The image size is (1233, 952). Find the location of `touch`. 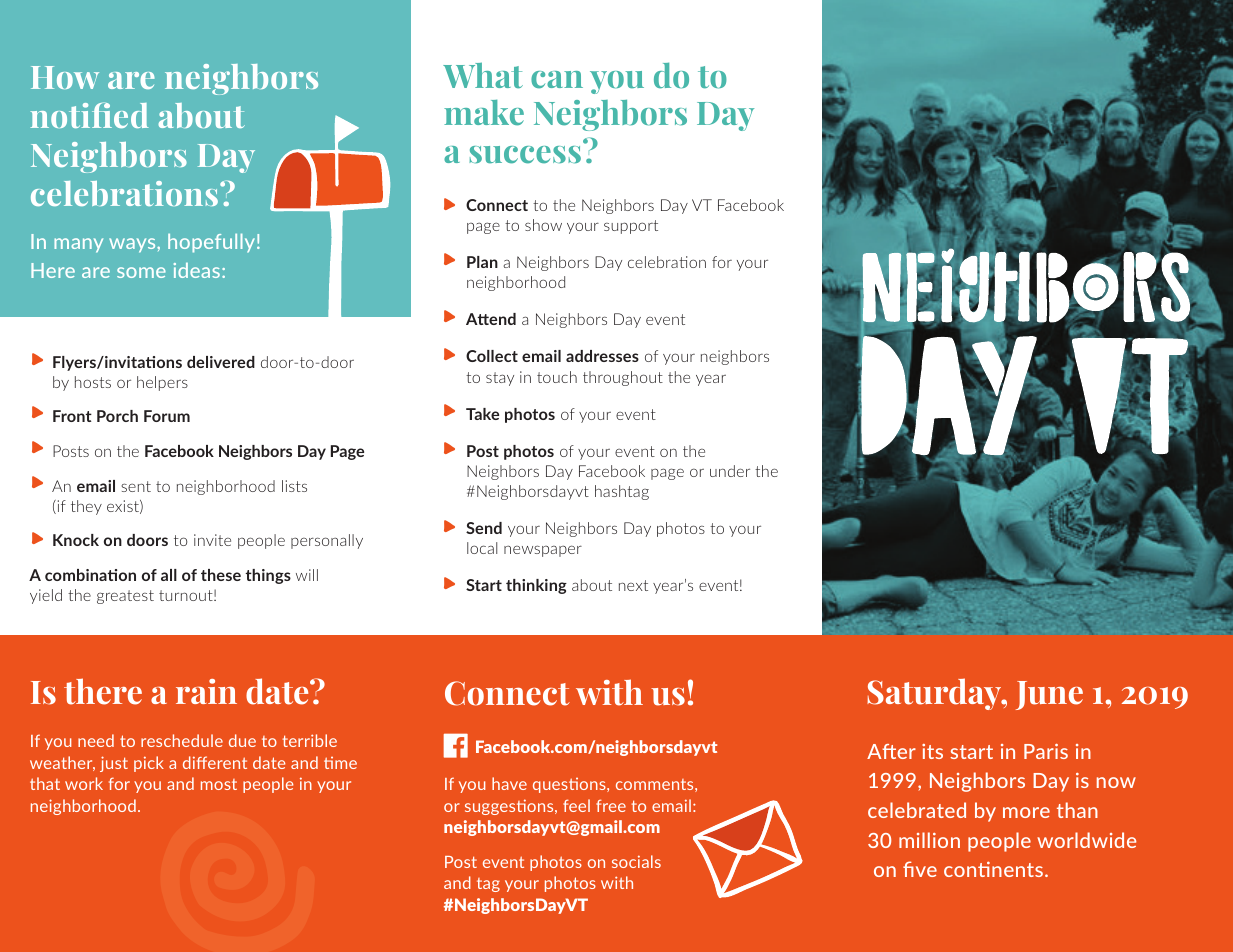

touch is located at coordinates (557, 377).
